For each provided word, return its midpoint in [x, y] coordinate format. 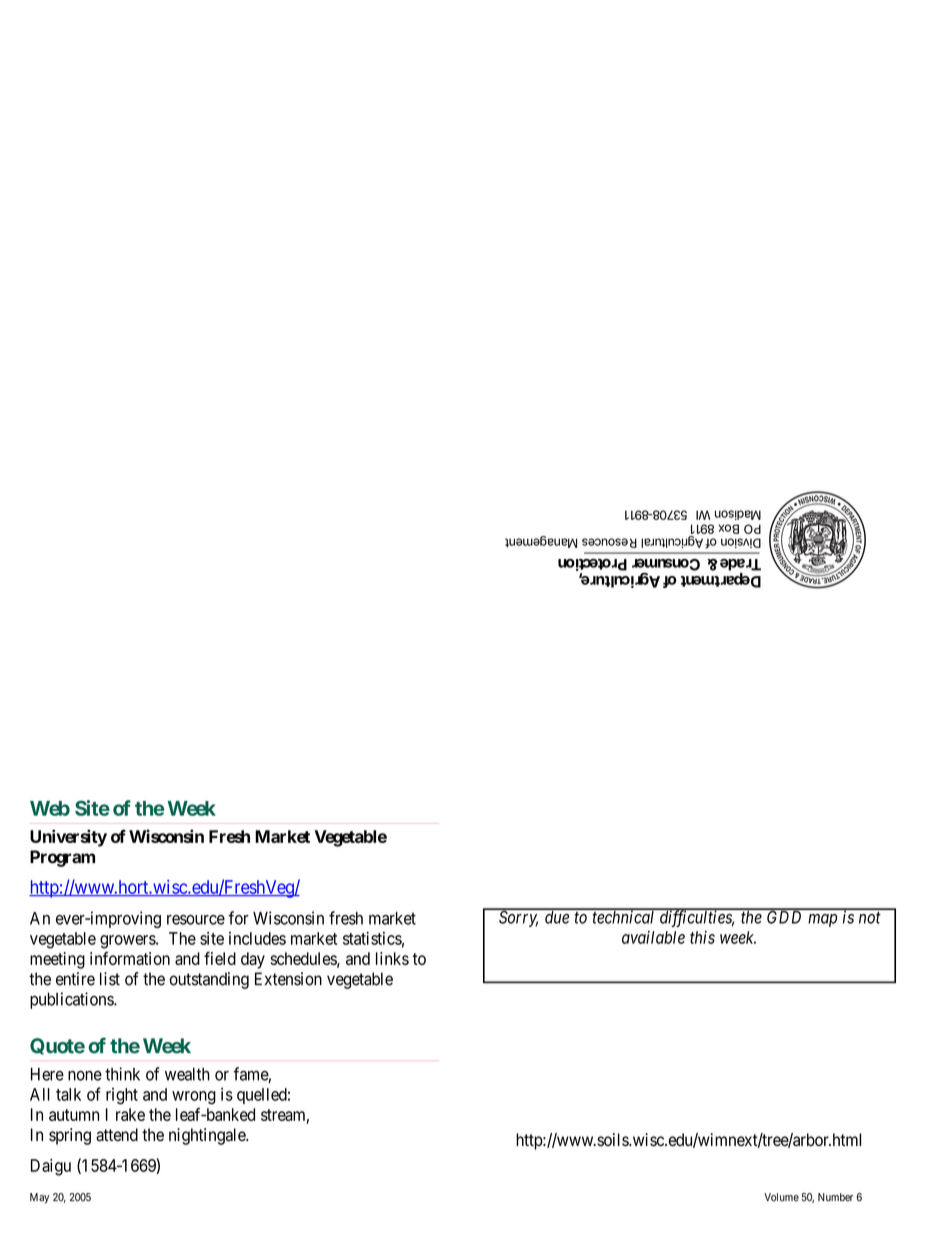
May [39, 1198]
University [68, 838]
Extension [288, 979]
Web [50, 808]
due [557, 916]
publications [72, 1000]
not [870, 918]
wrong [194, 1098]
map [822, 920]
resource [196, 920]
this [702, 937]
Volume [781, 1197]
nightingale [208, 1136]
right [122, 1096]
